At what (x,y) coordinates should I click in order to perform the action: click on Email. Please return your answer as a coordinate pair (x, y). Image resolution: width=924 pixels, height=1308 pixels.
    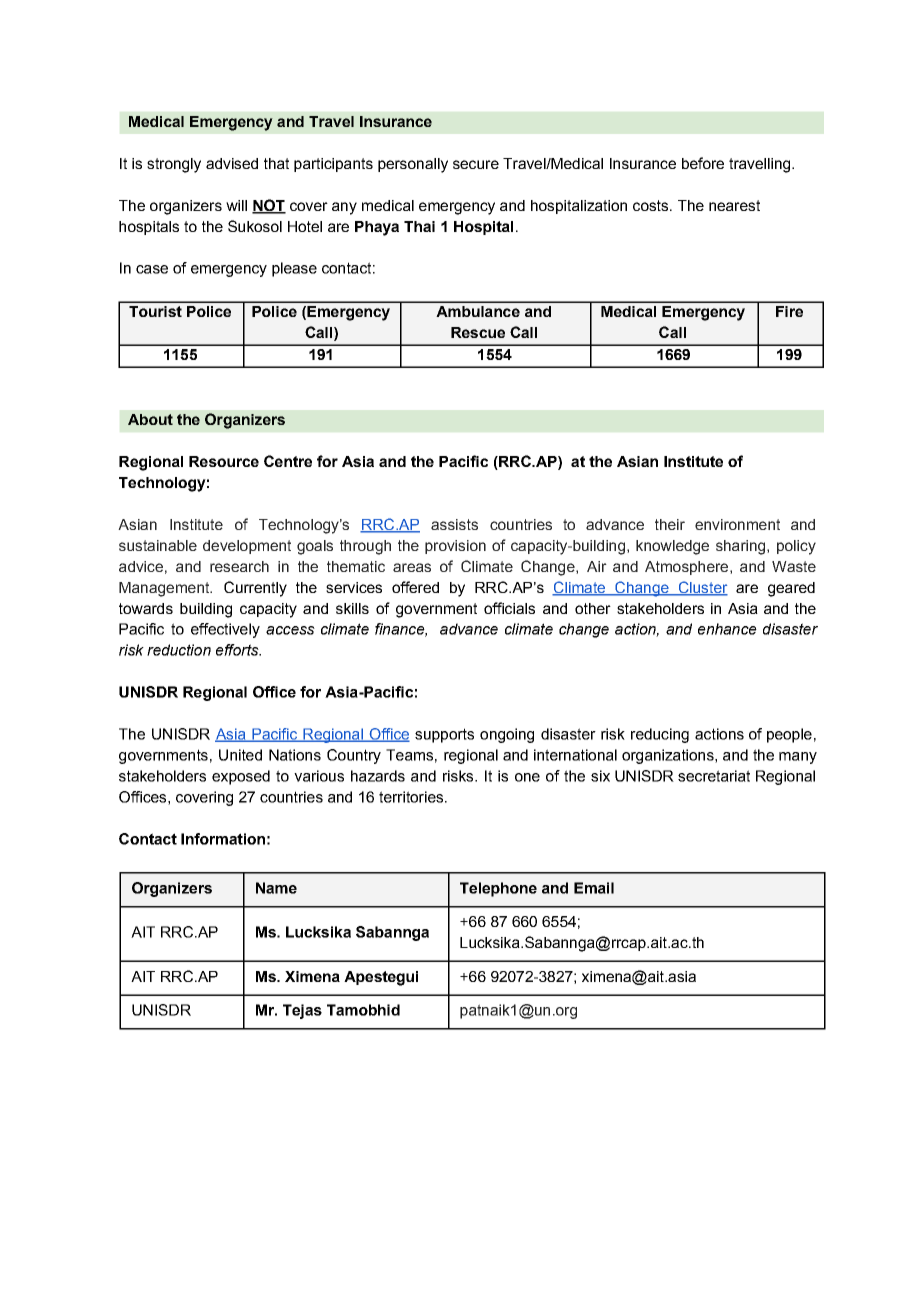
    Looking at the image, I should click on (594, 888).
